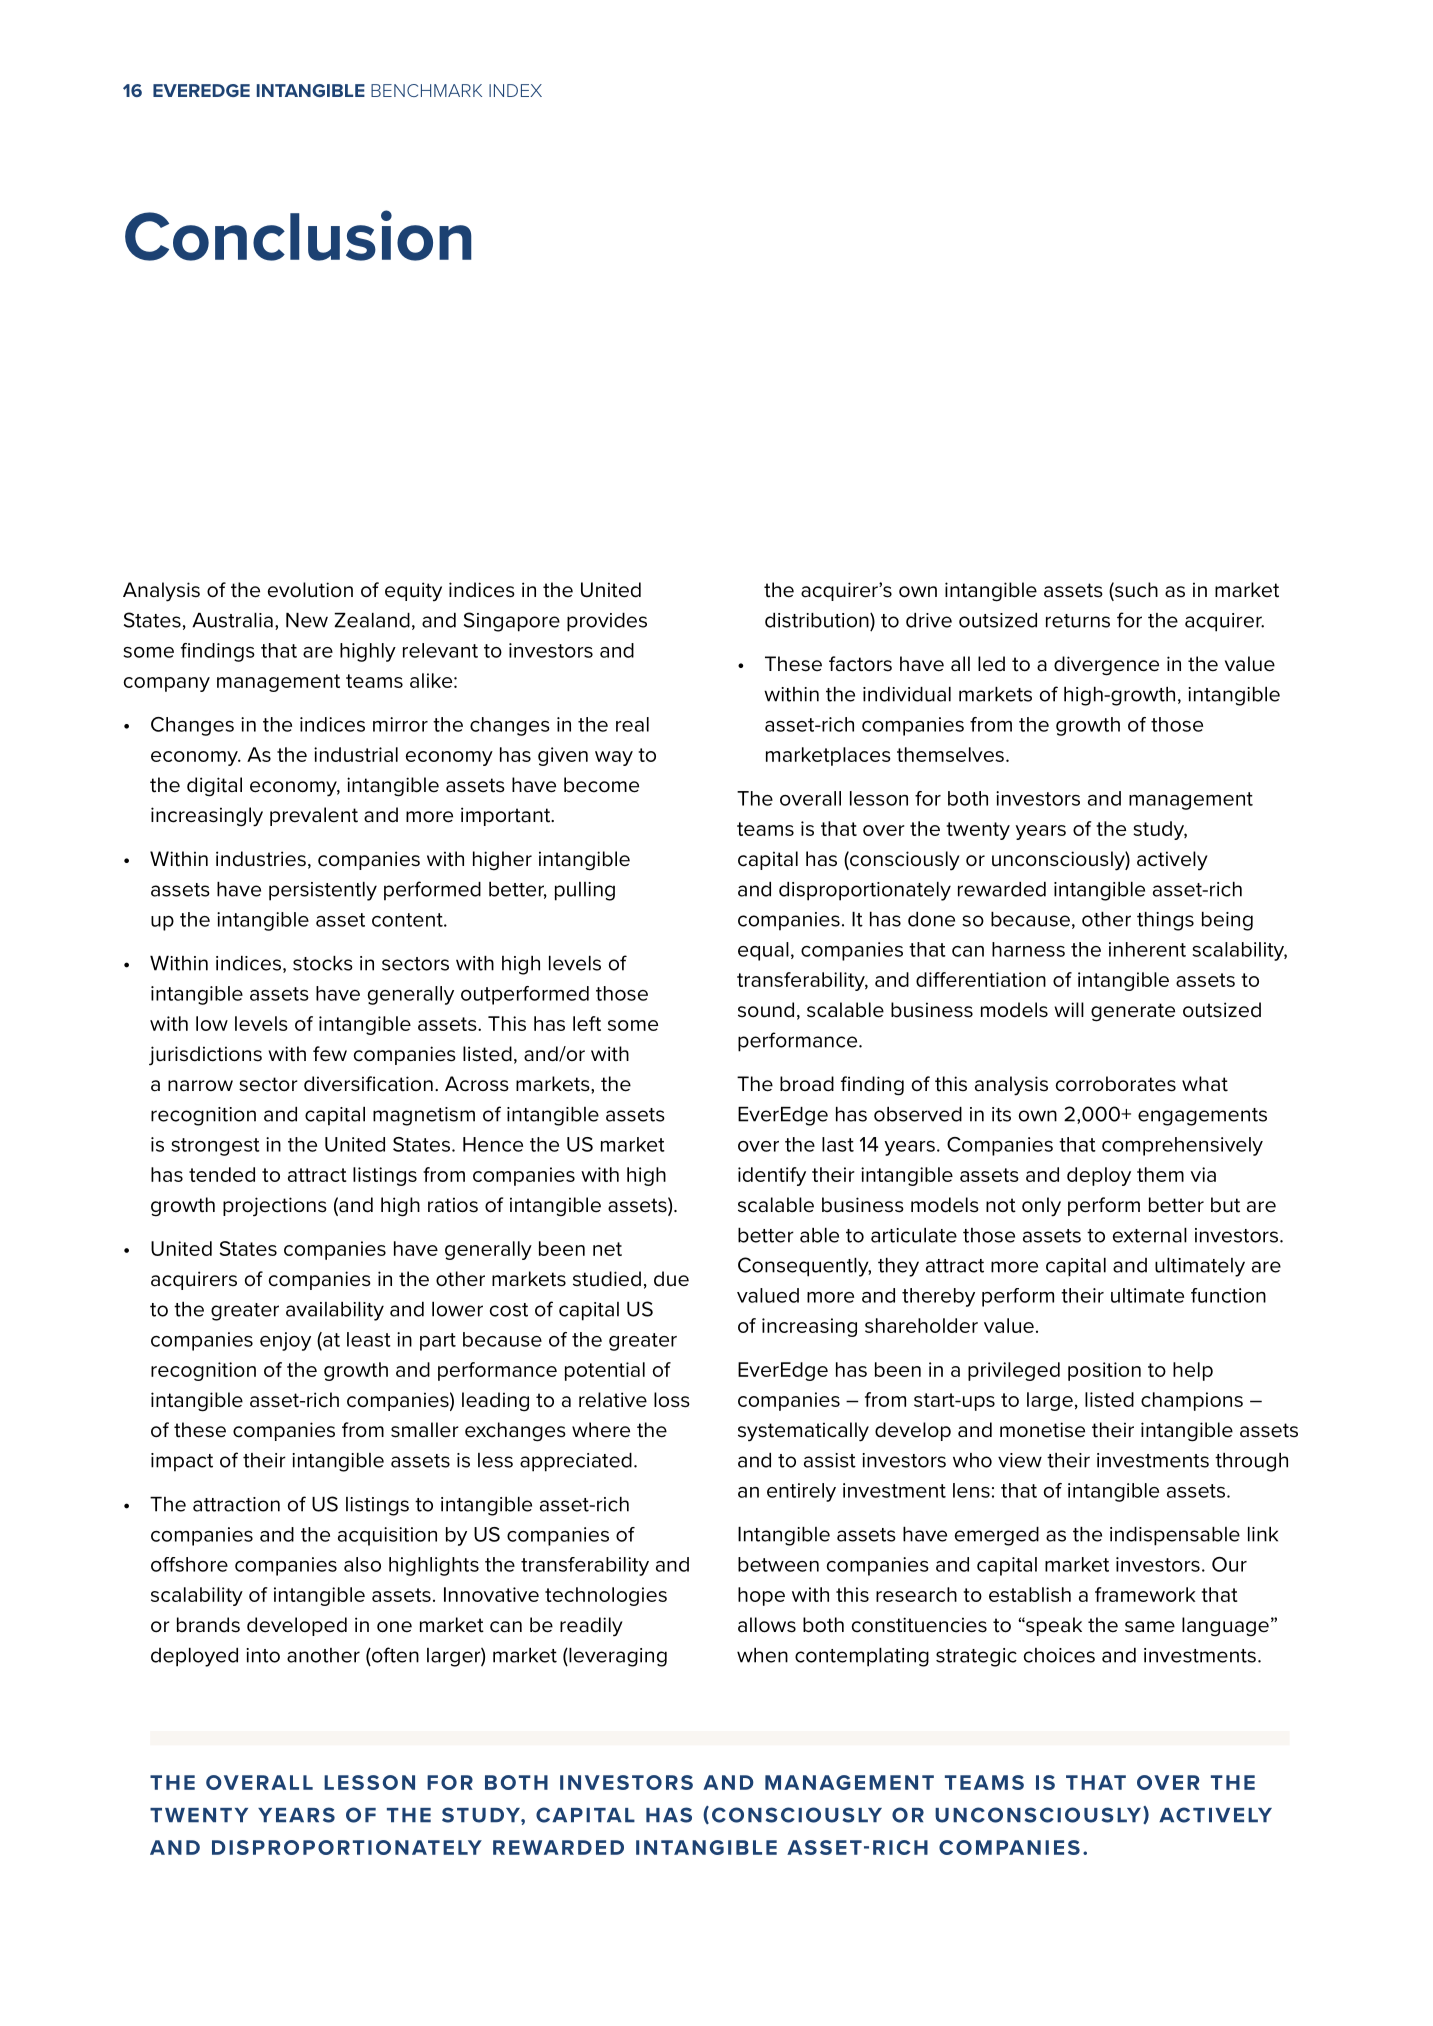 The width and height of the page is (1433, 2026). Describe the element at coordinates (772, 1176) in the page. I see `identify` at that location.
